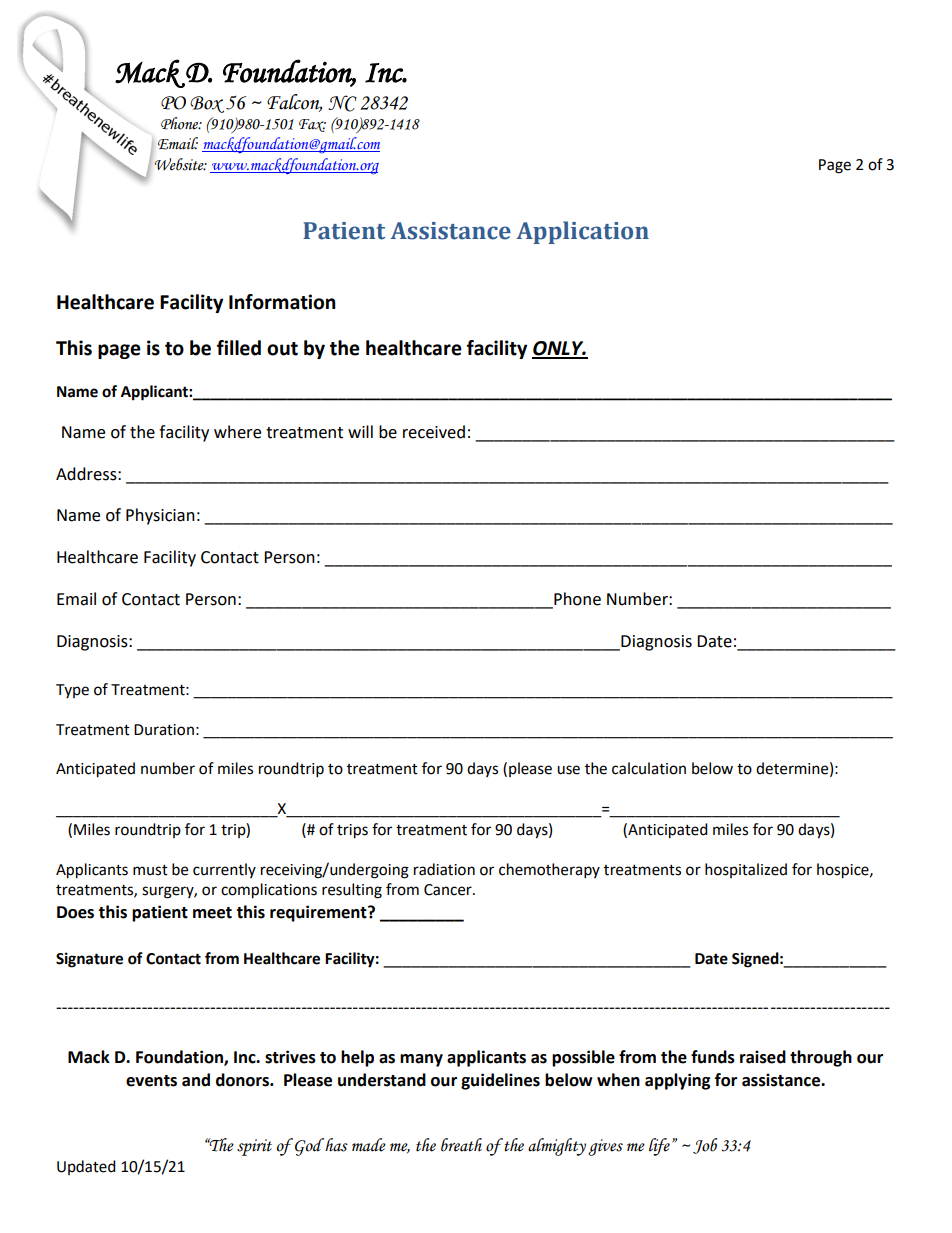 The width and height of the screenshot is (952, 1233). Describe the element at coordinates (649, 768) in the screenshot. I see `calculation` at that location.
